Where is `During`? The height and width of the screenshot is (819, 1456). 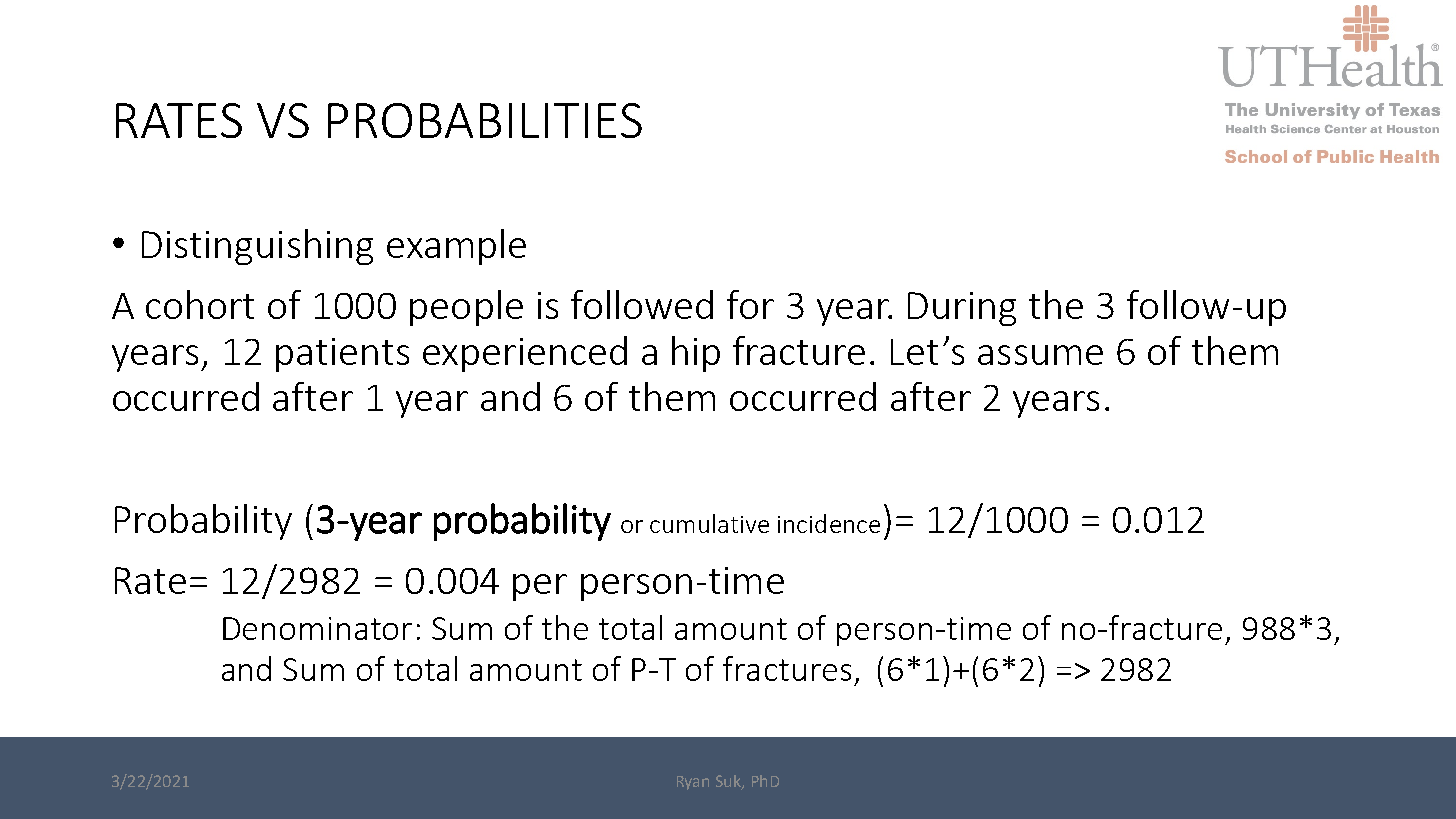 During is located at coordinates (962, 309).
